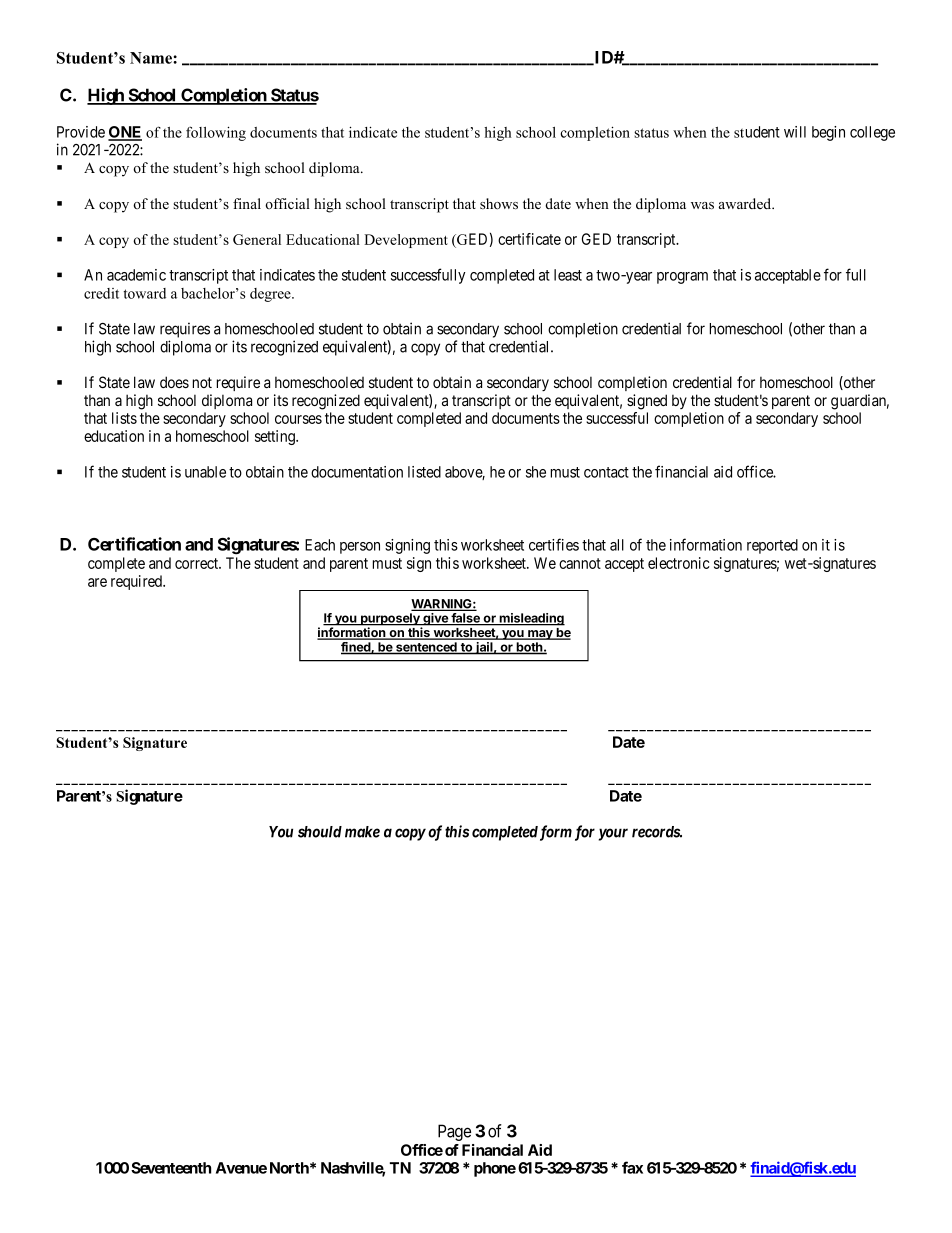 This image has width=952, height=1233. What do you see at coordinates (499, 203) in the image?
I see `shows` at bounding box center [499, 203].
